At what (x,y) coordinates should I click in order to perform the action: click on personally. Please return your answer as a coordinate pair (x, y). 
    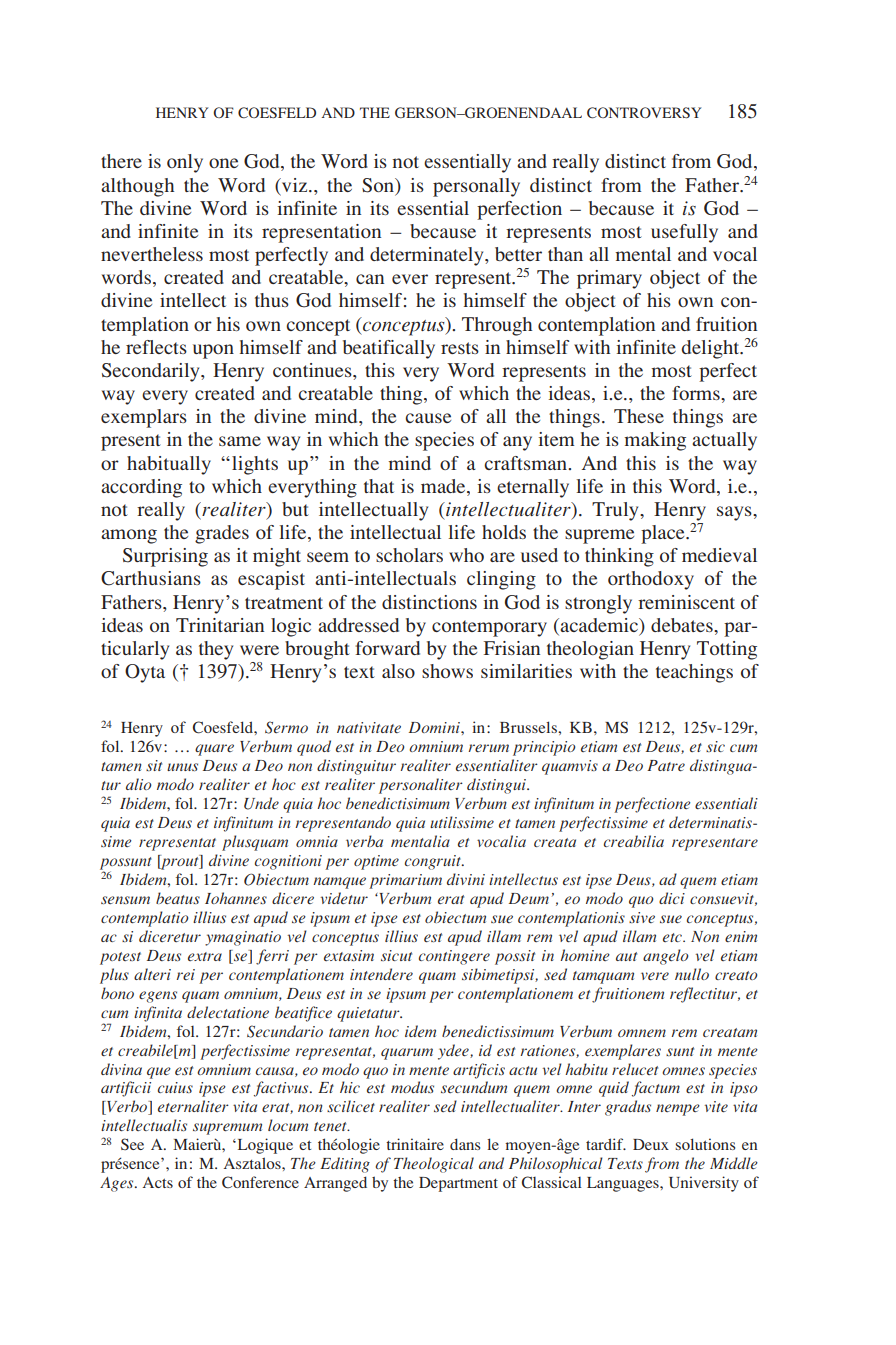
    Looking at the image, I should click on (476, 187).
